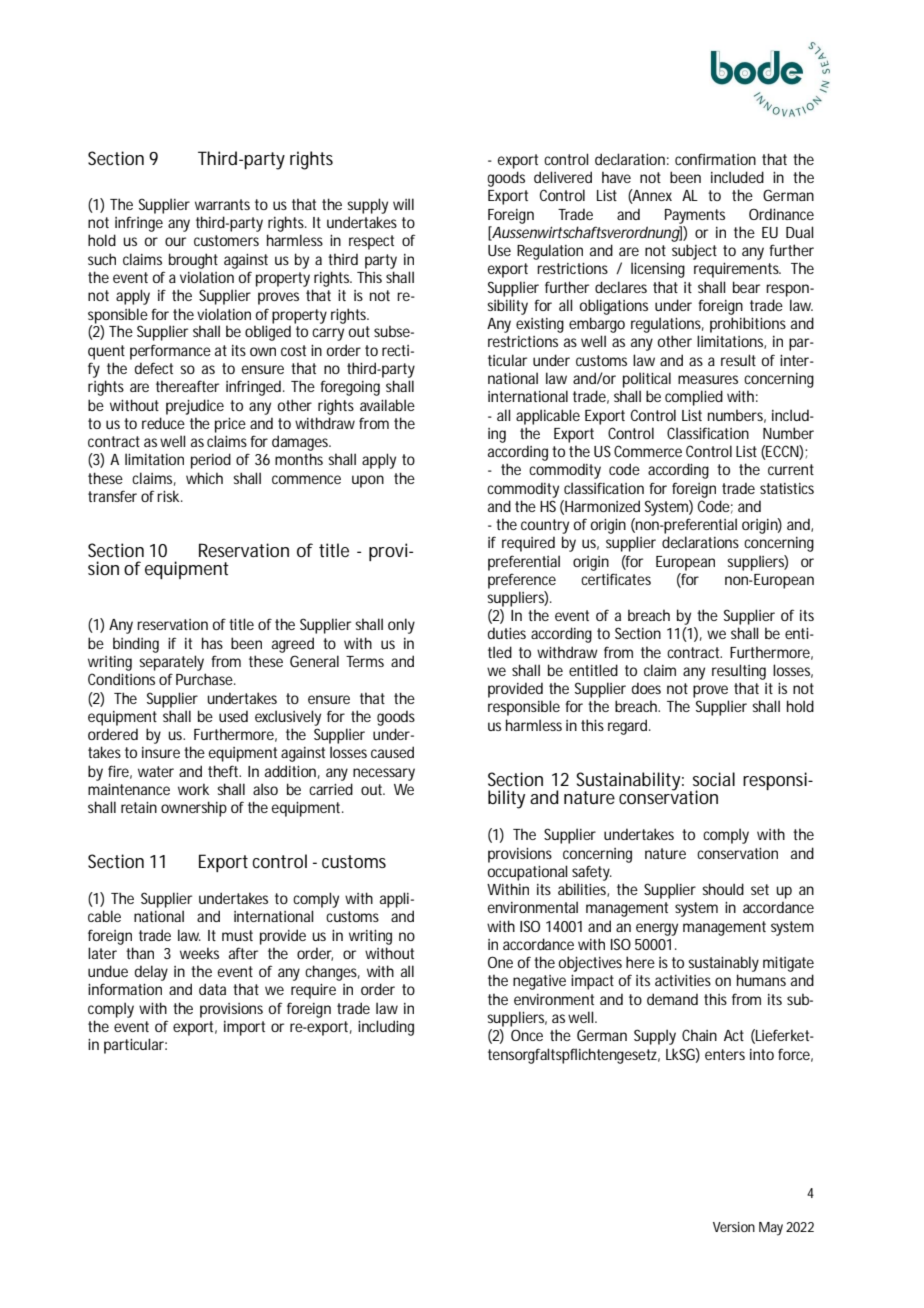 The height and width of the screenshot is (1308, 924). What do you see at coordinates (657, 929) in the screenshot?
I see `energy` at bounding box center [657, 929].
